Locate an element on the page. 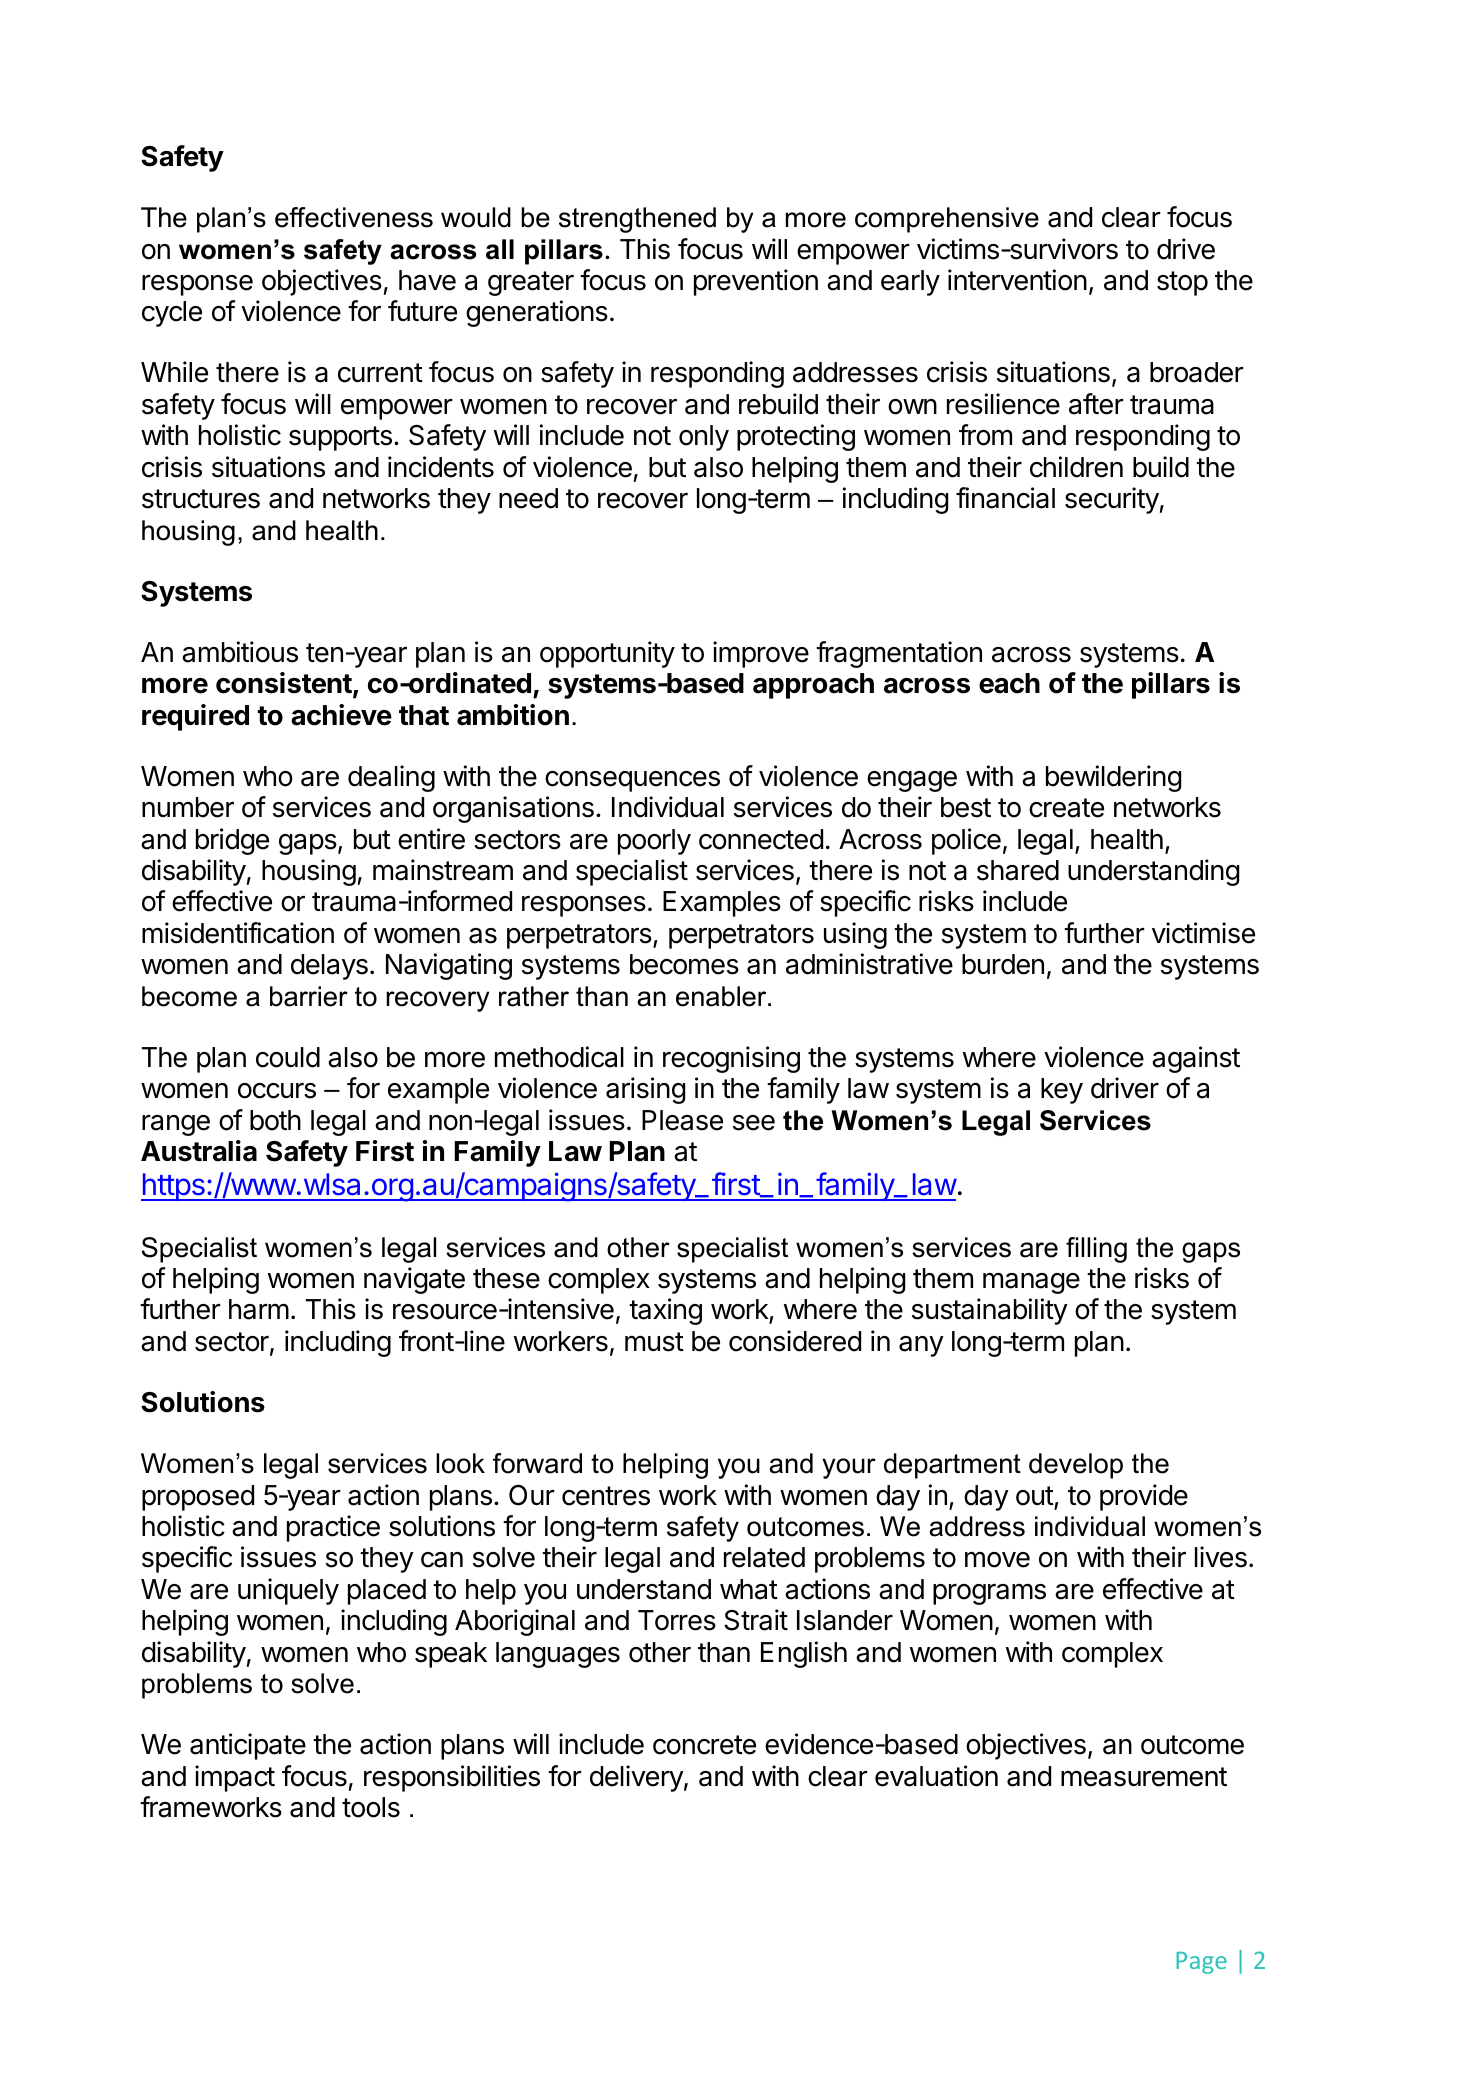  have is located at coordinates (427, 280).
